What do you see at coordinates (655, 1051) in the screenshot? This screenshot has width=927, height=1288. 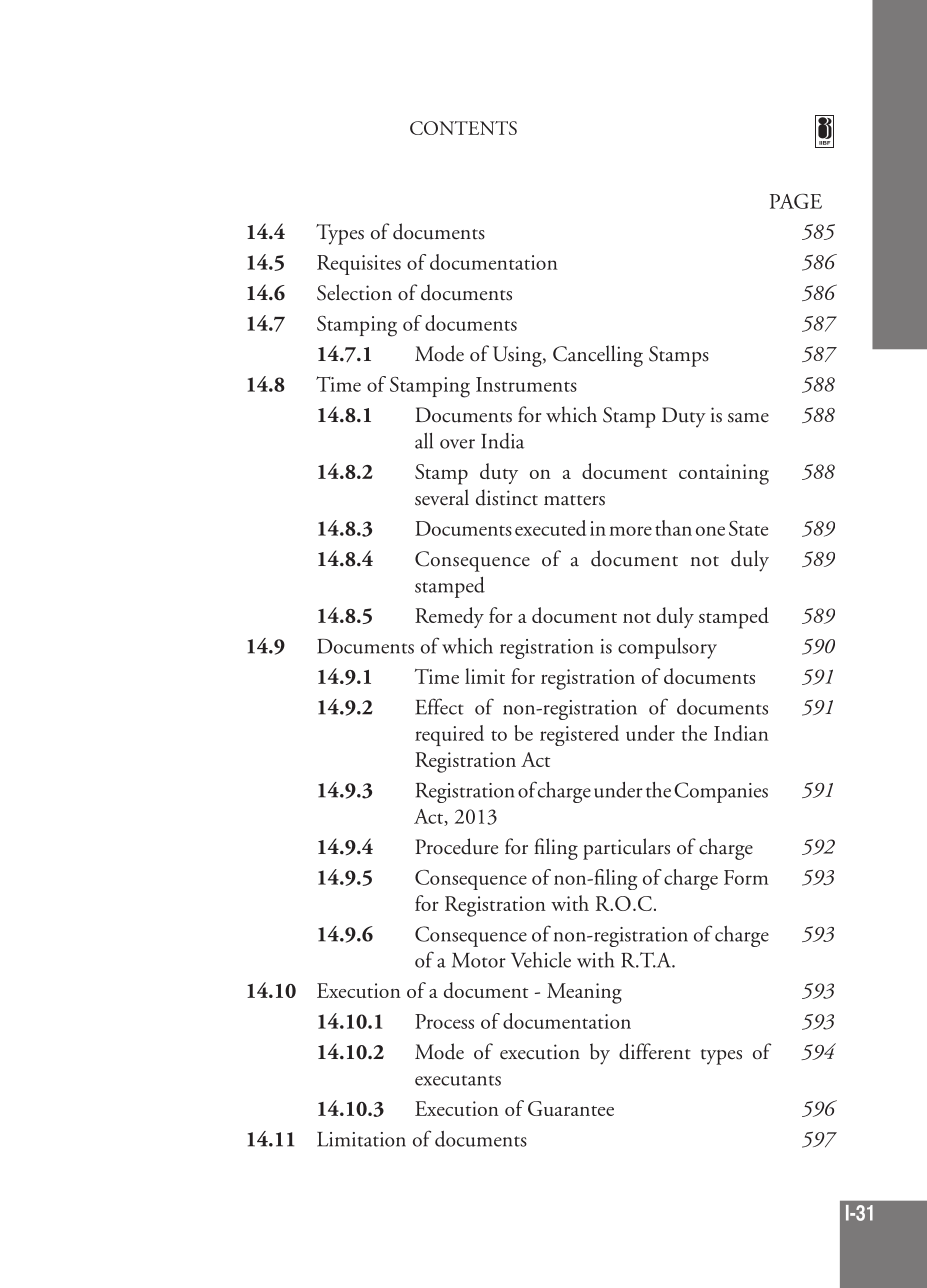 I see `different` at bounding box center [655, 1051].
